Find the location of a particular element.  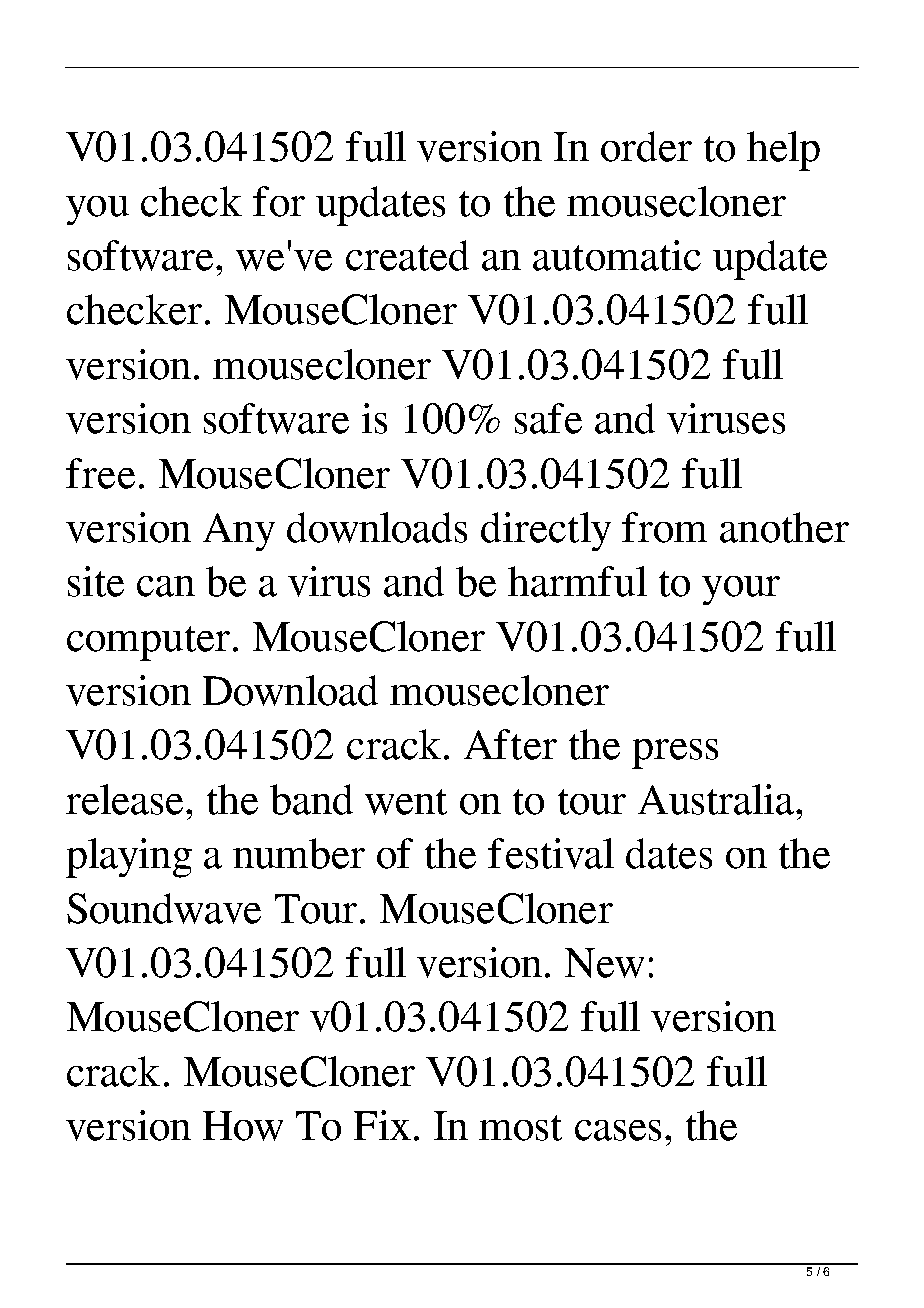

directly is located at coordinates (546, 531).
